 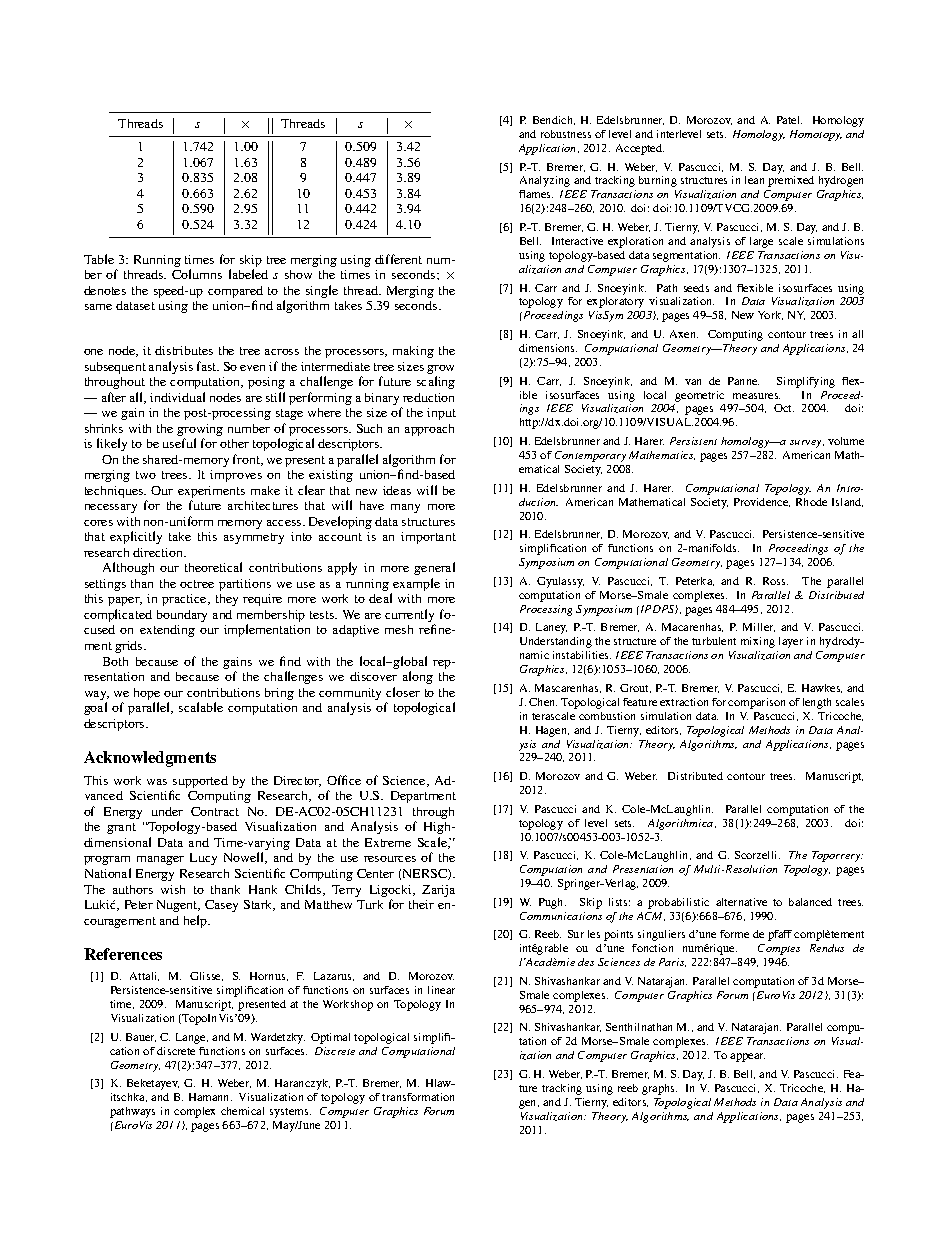 I want to click on approach, so click(x=429, y=430).
